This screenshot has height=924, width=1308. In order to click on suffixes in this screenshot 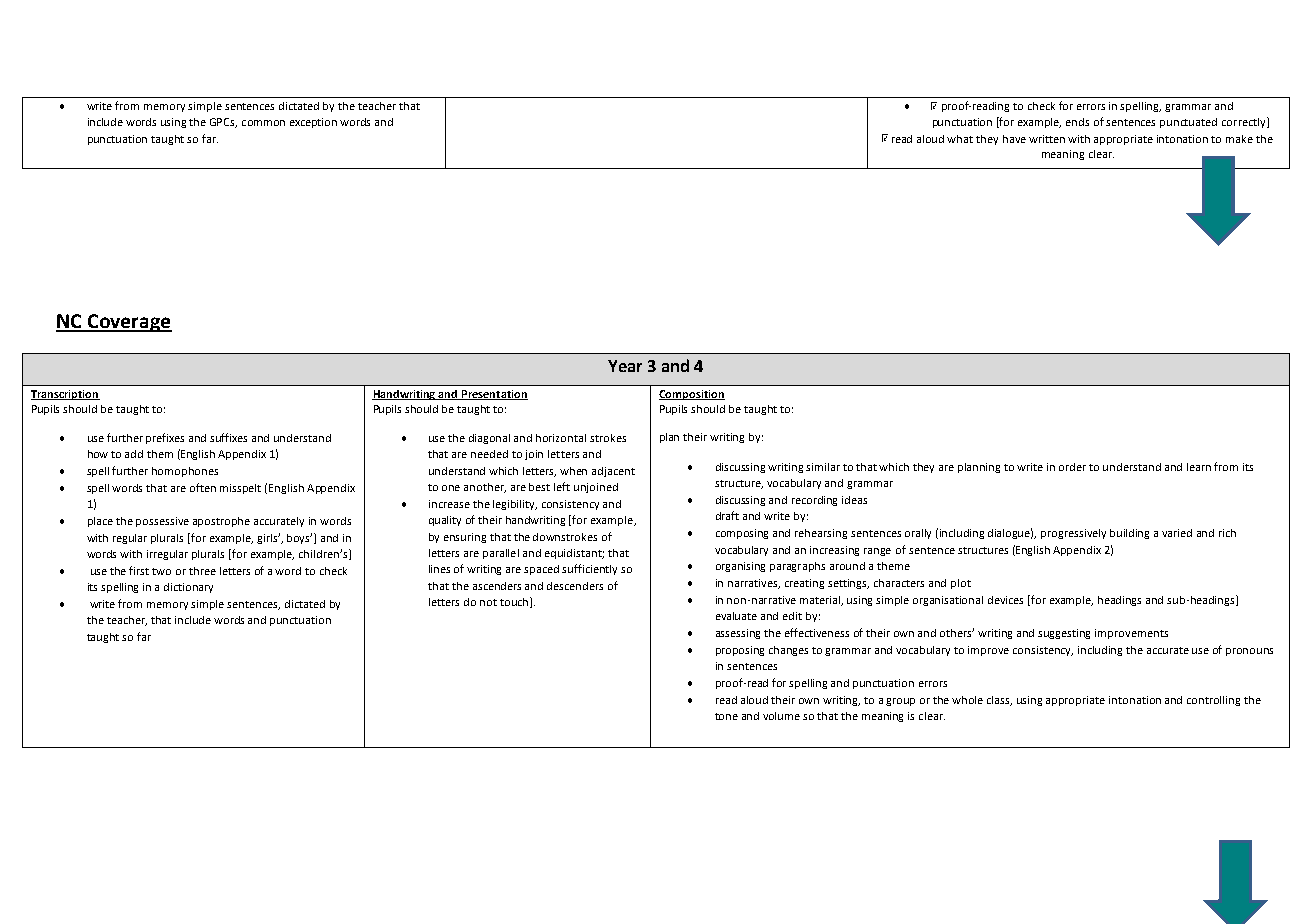, I will do `click(228, 437)`.
